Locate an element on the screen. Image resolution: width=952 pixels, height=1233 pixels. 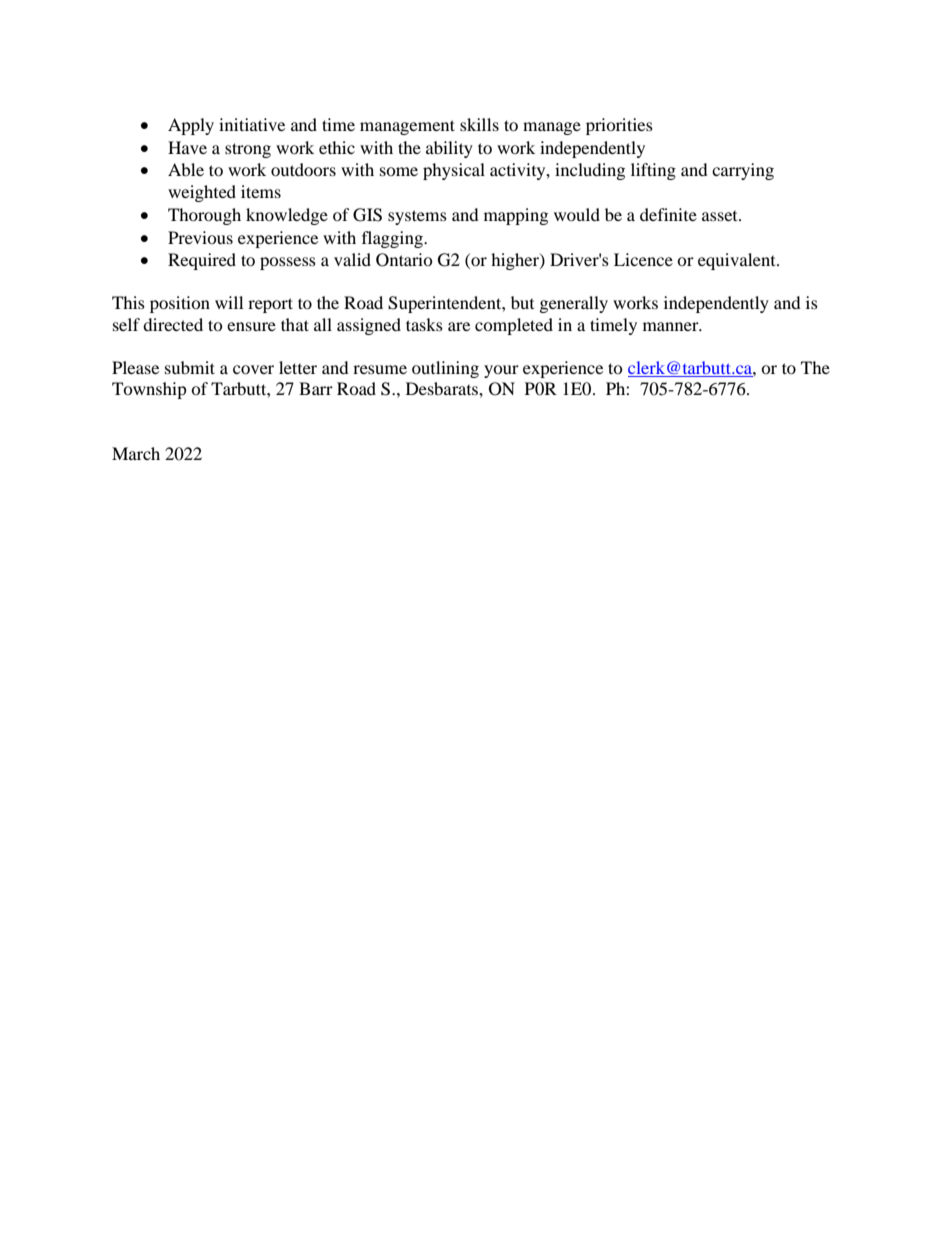
Ontario is located at coordinates (404, 260).
